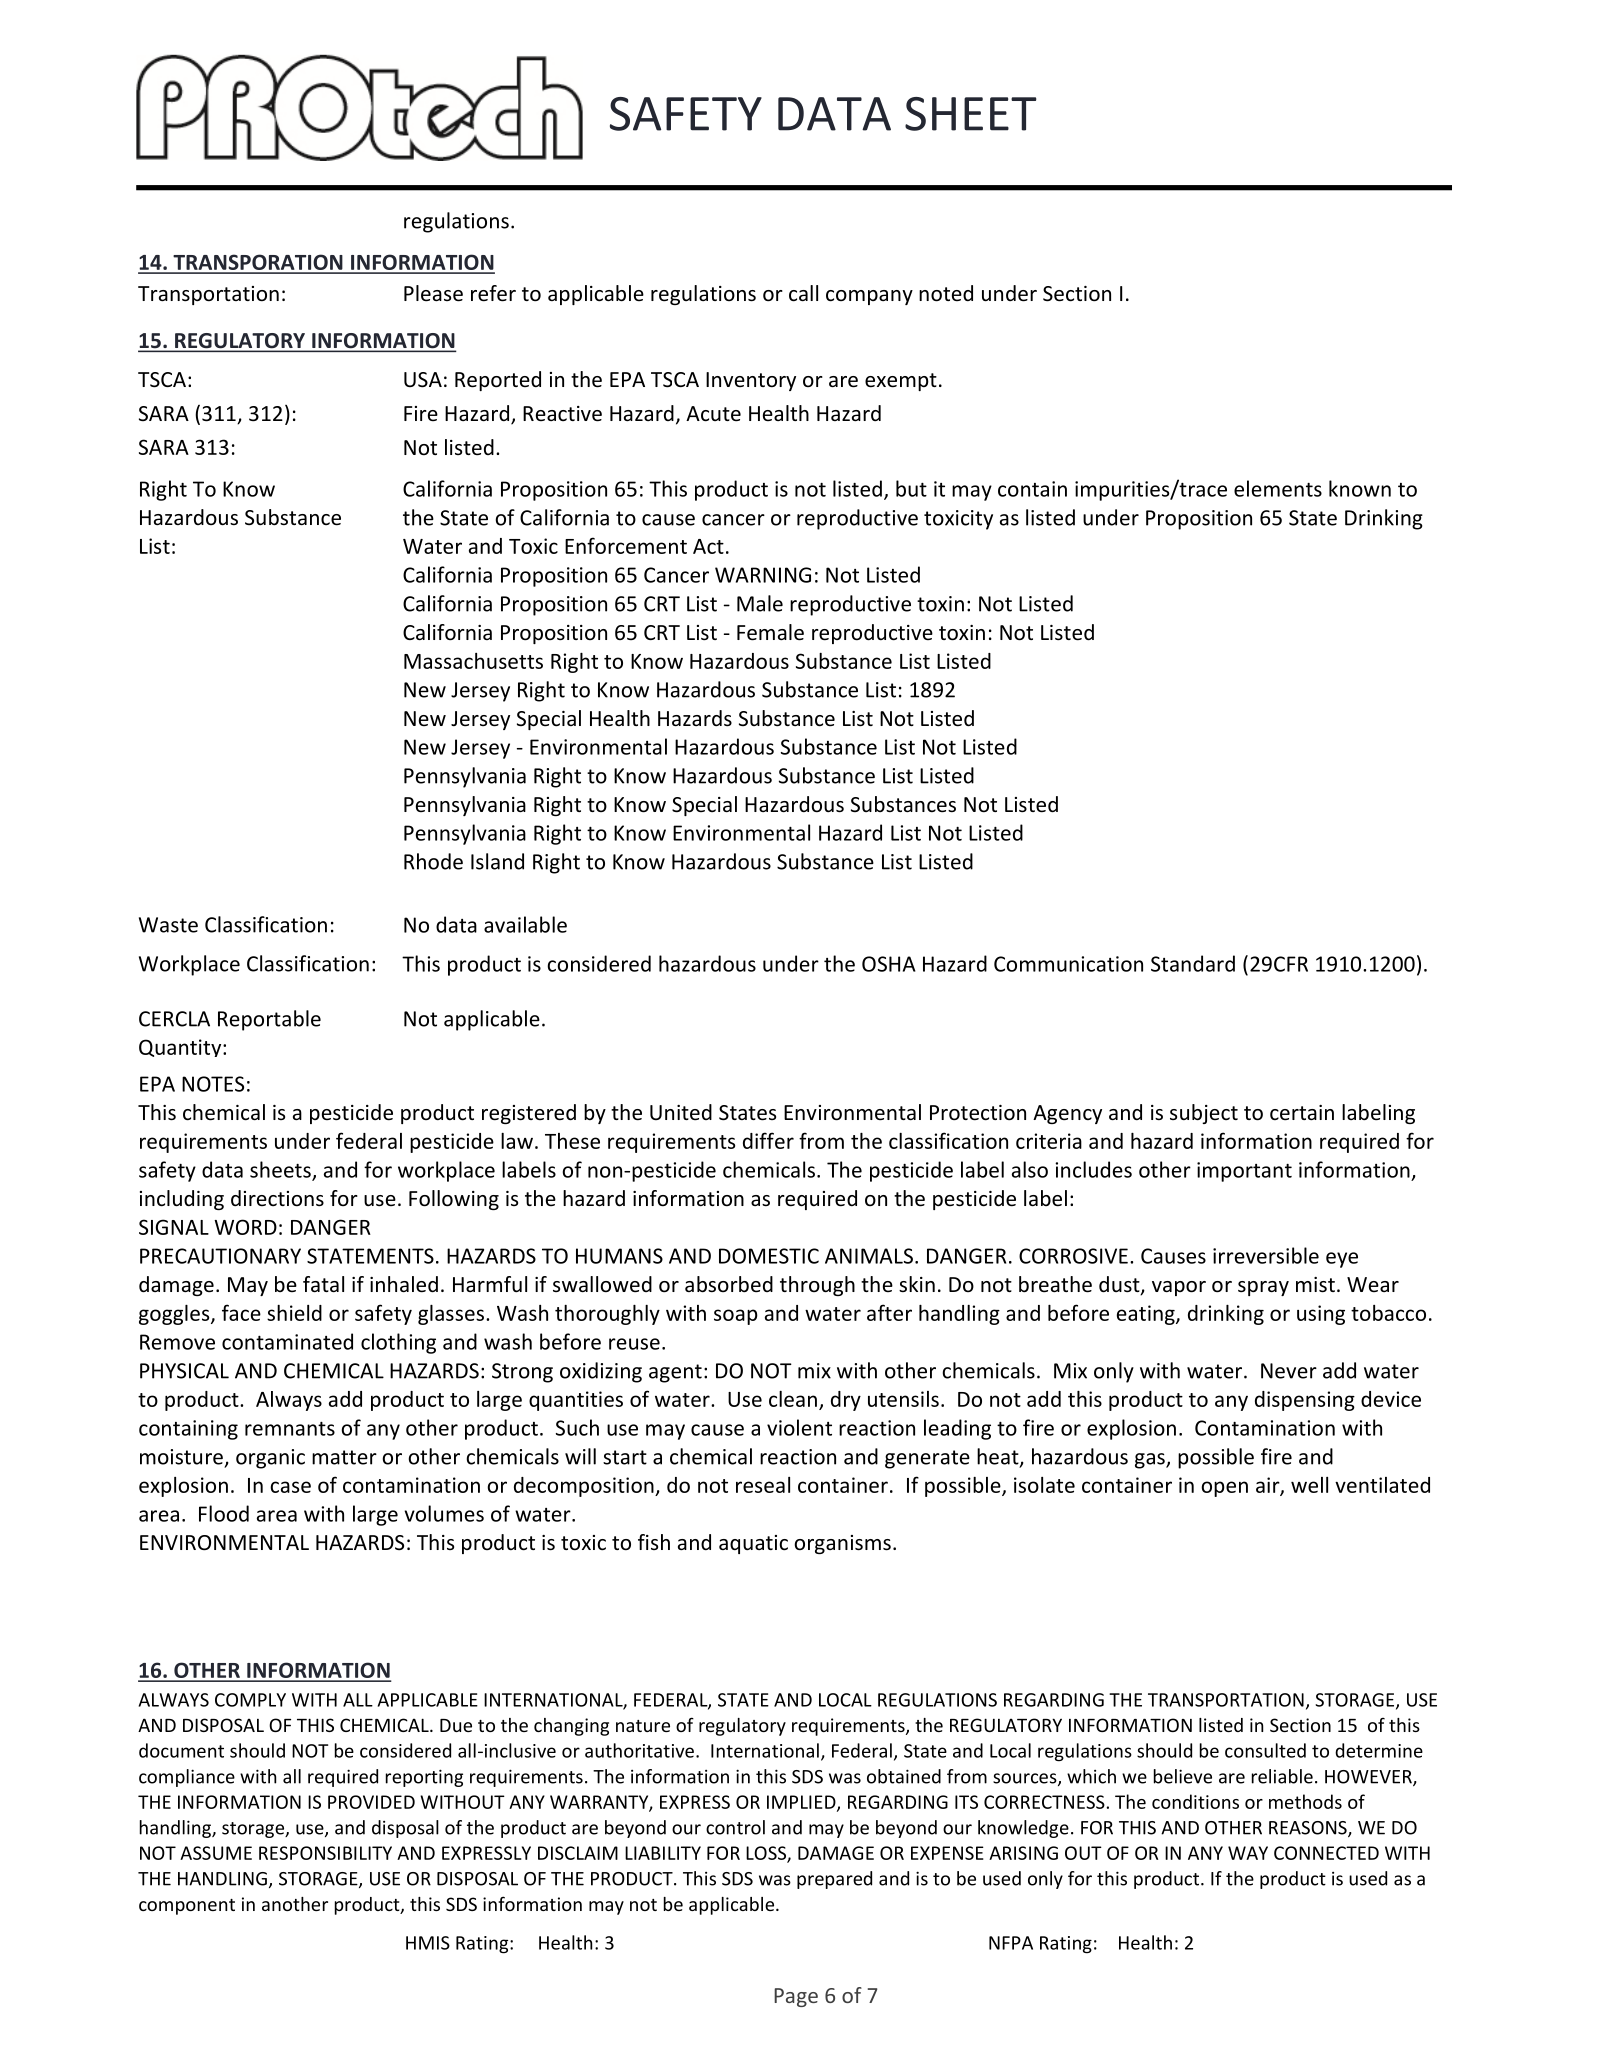 The height and width of the screenshot is (2067, 1597). Describe the element at coordinates (1244, 1172) in the screenshot. I see `important` at that location.
